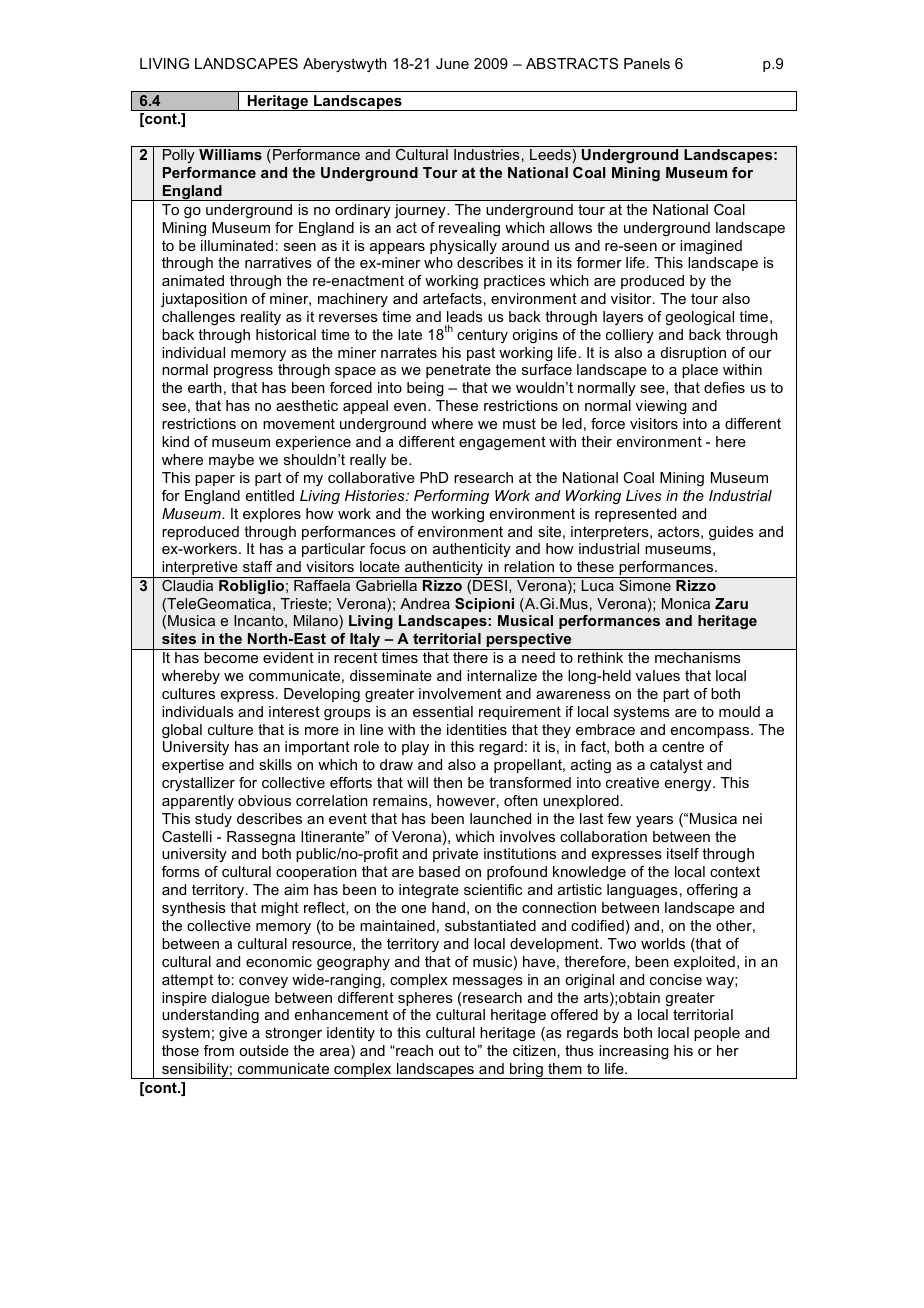 Image resolution: width=924 pixels, height=1308 pixels. I want to click on launched, so click(500, 818).
